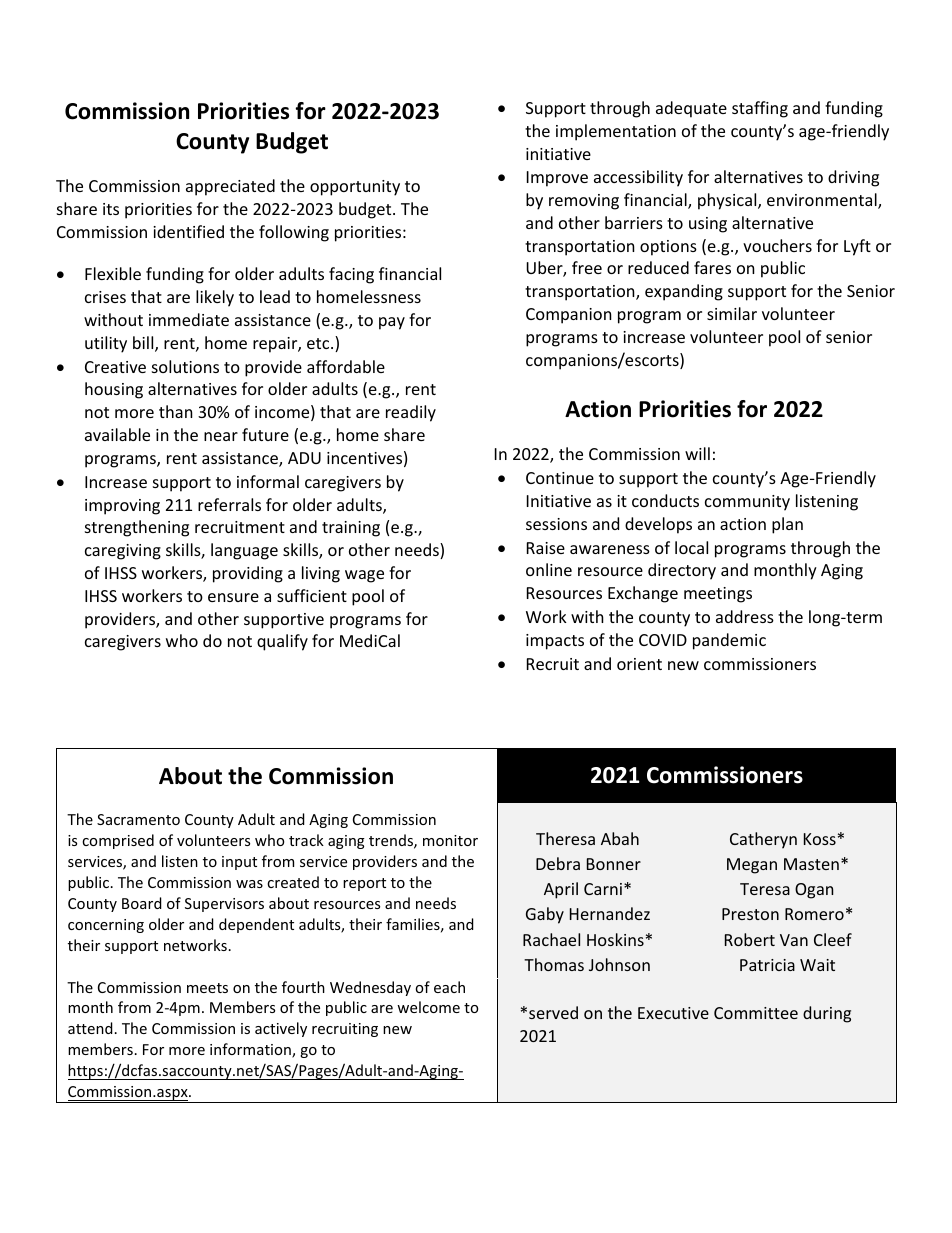 This screenshot has width=952, height=1233. I want to click on than, so click(176, 411).
